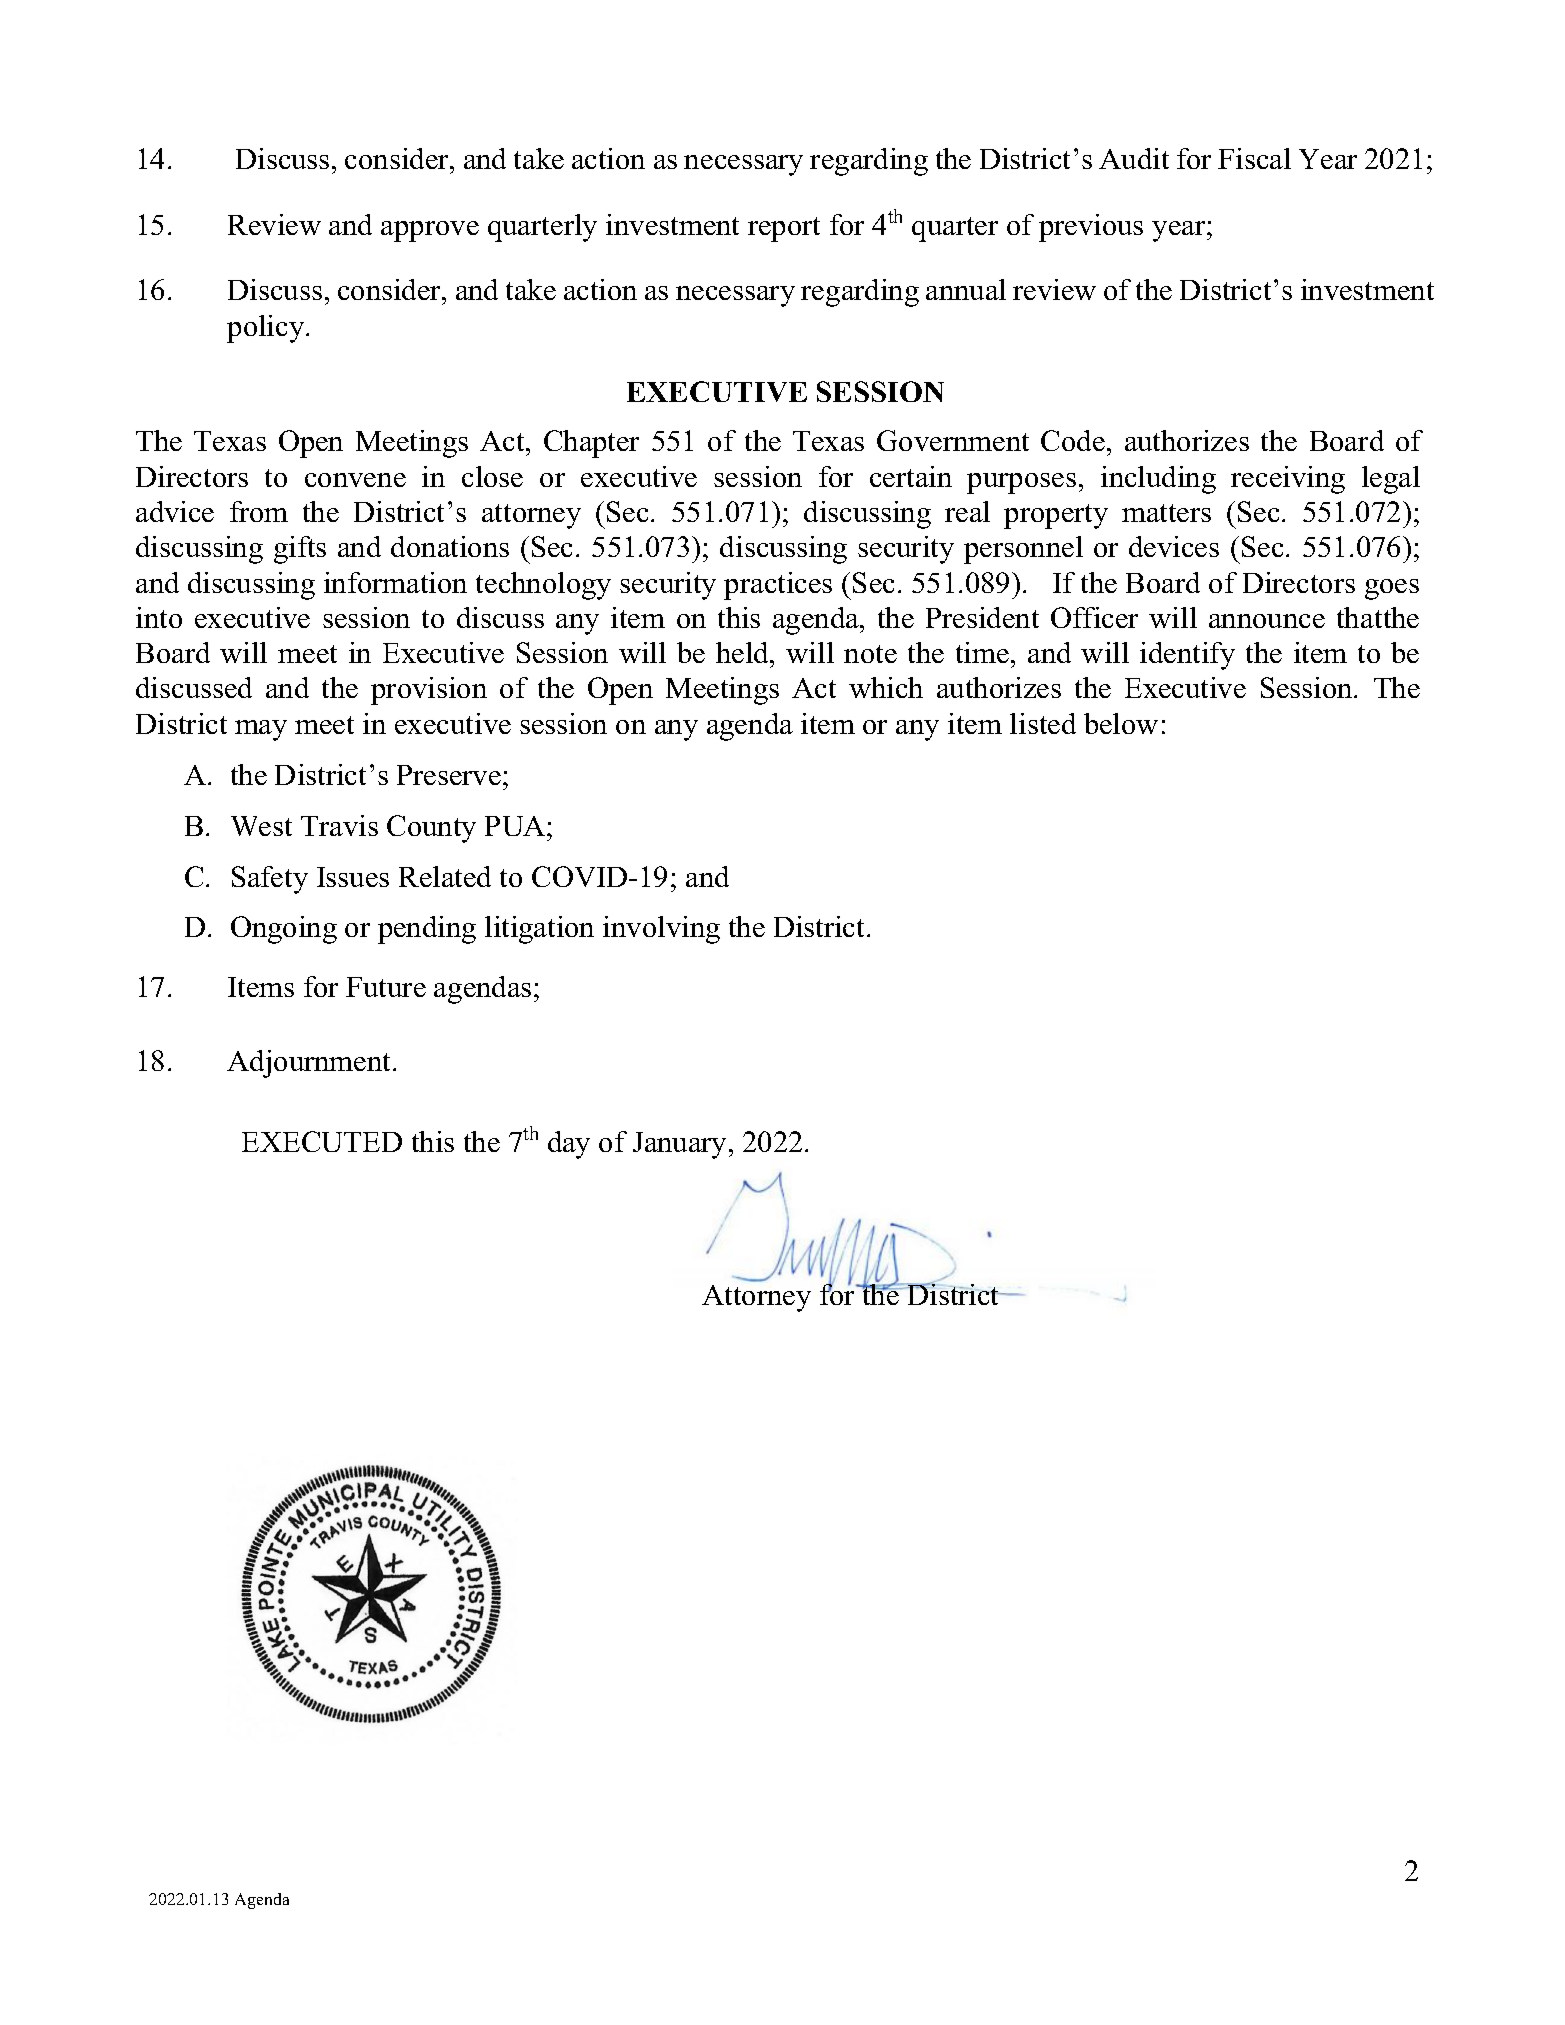  Describe the element at coordinates (430, 231) in the screenshot. I see `approve` at that location.
